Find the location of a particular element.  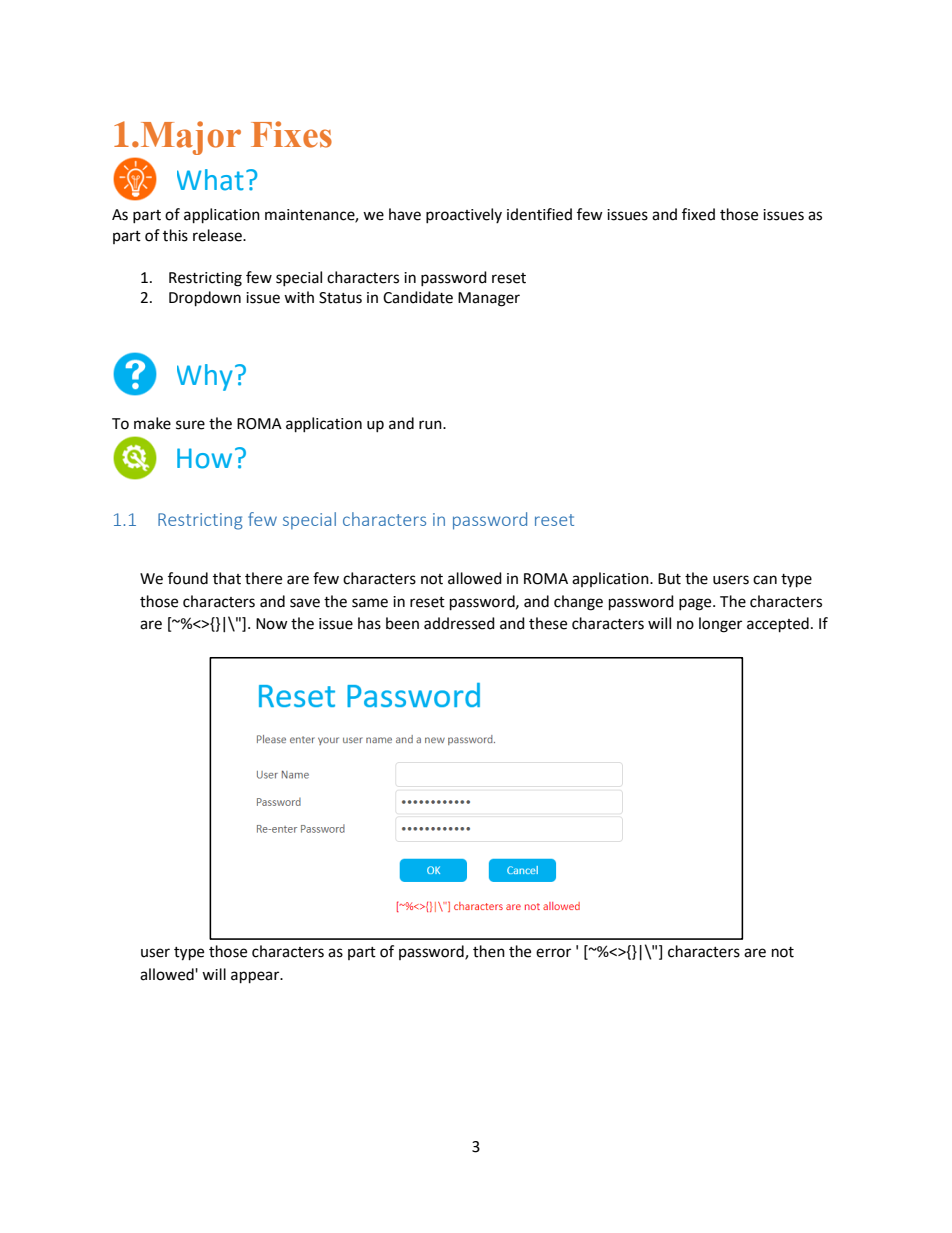

proactively is located at coordinates (464, 215).
